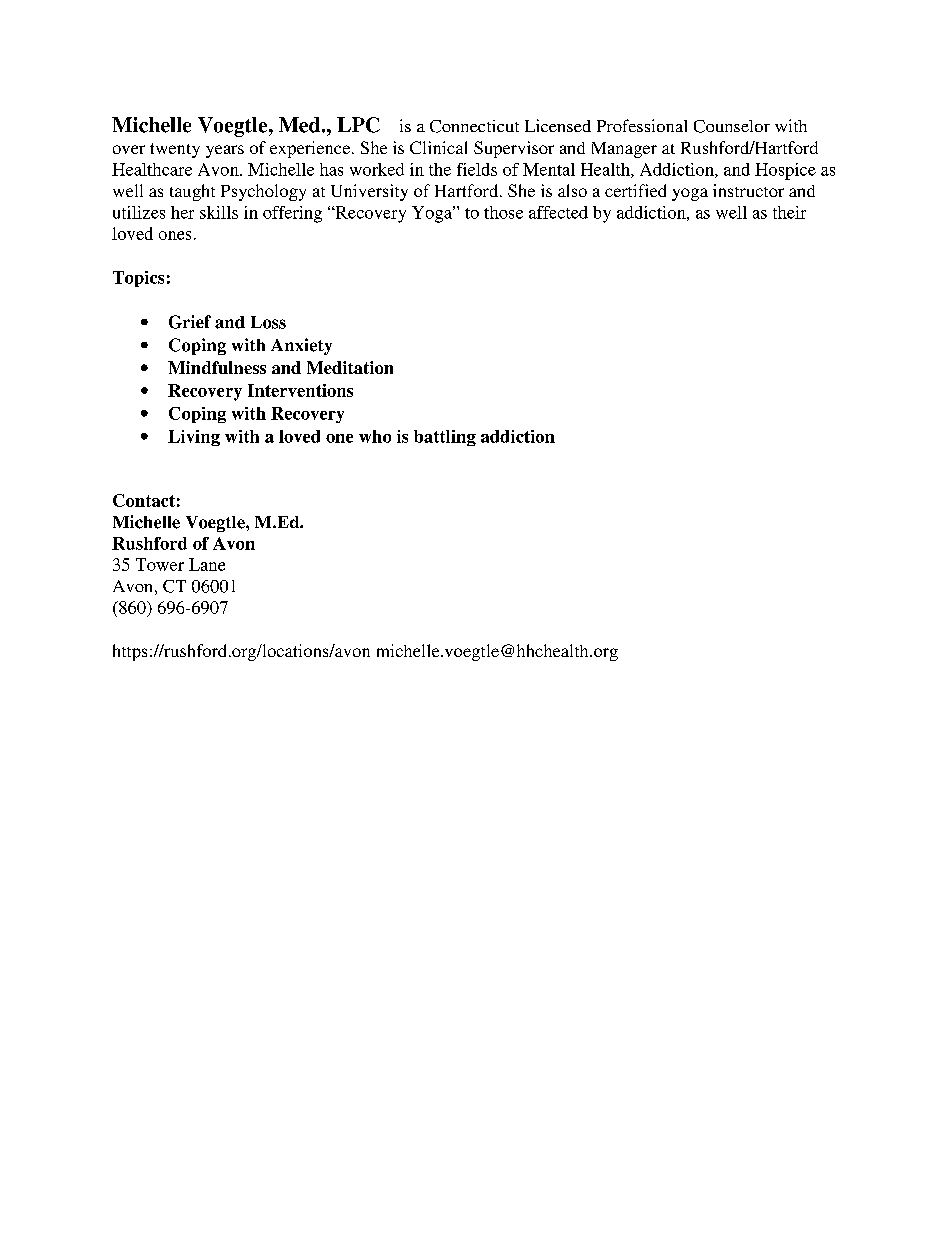 This screenshot has width=952, height=1233. What do you see at coordinates (503, 212) in the screenshot?
I see `those` at bounding box center [503, 212].
